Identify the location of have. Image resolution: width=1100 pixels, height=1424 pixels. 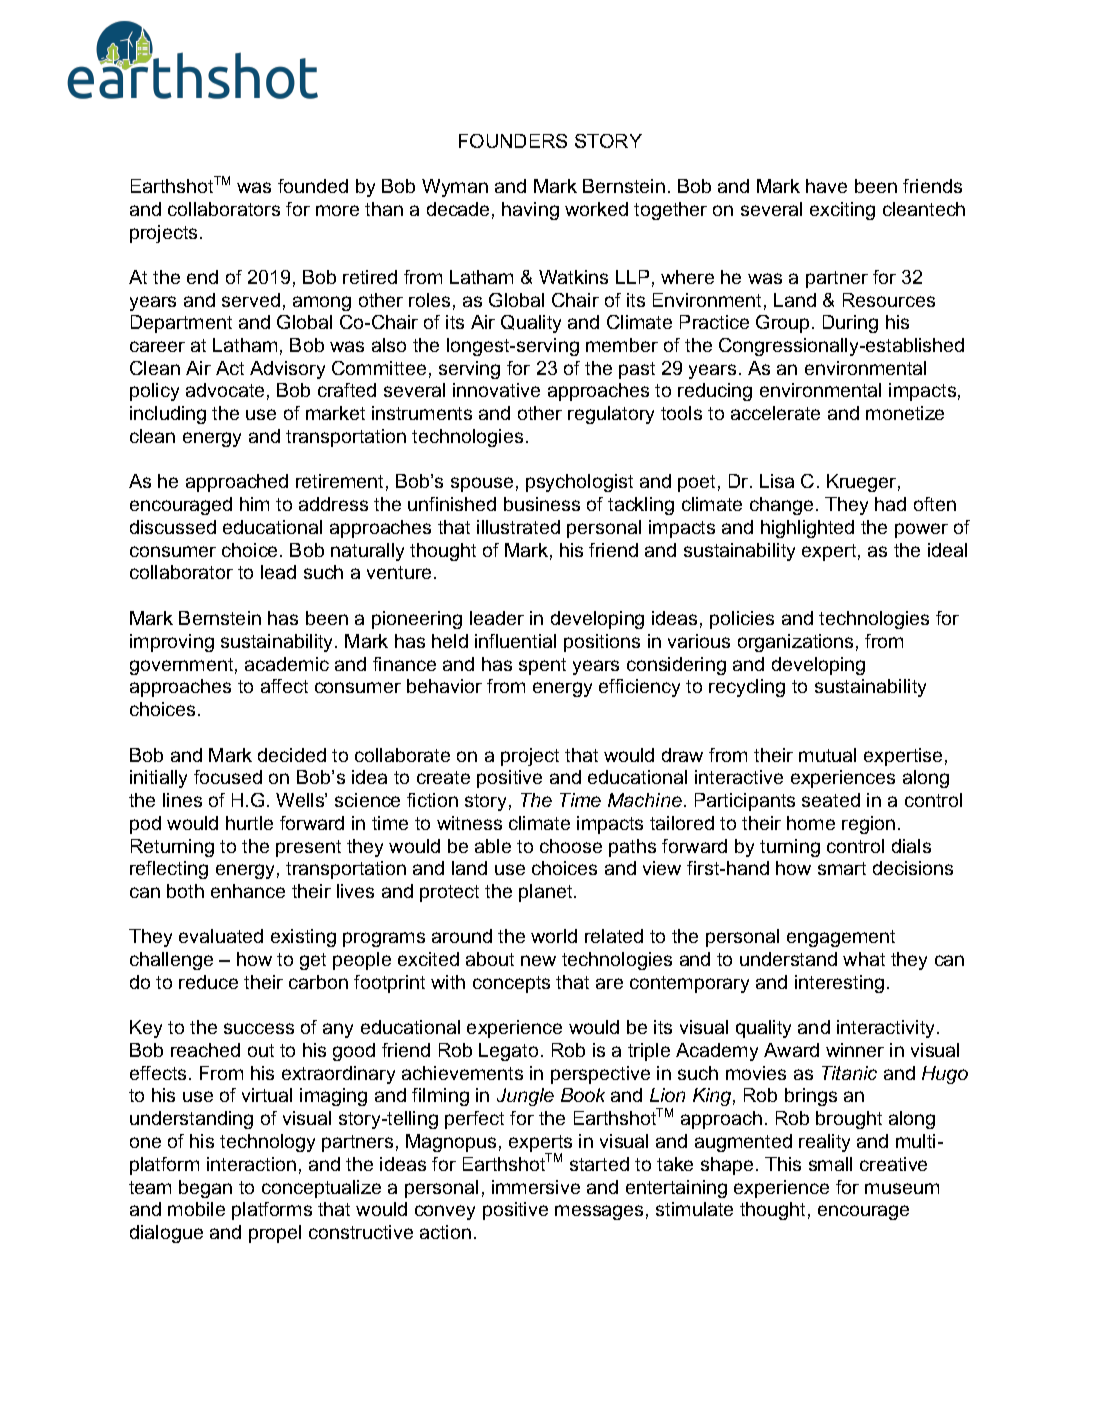
(826, 186).
